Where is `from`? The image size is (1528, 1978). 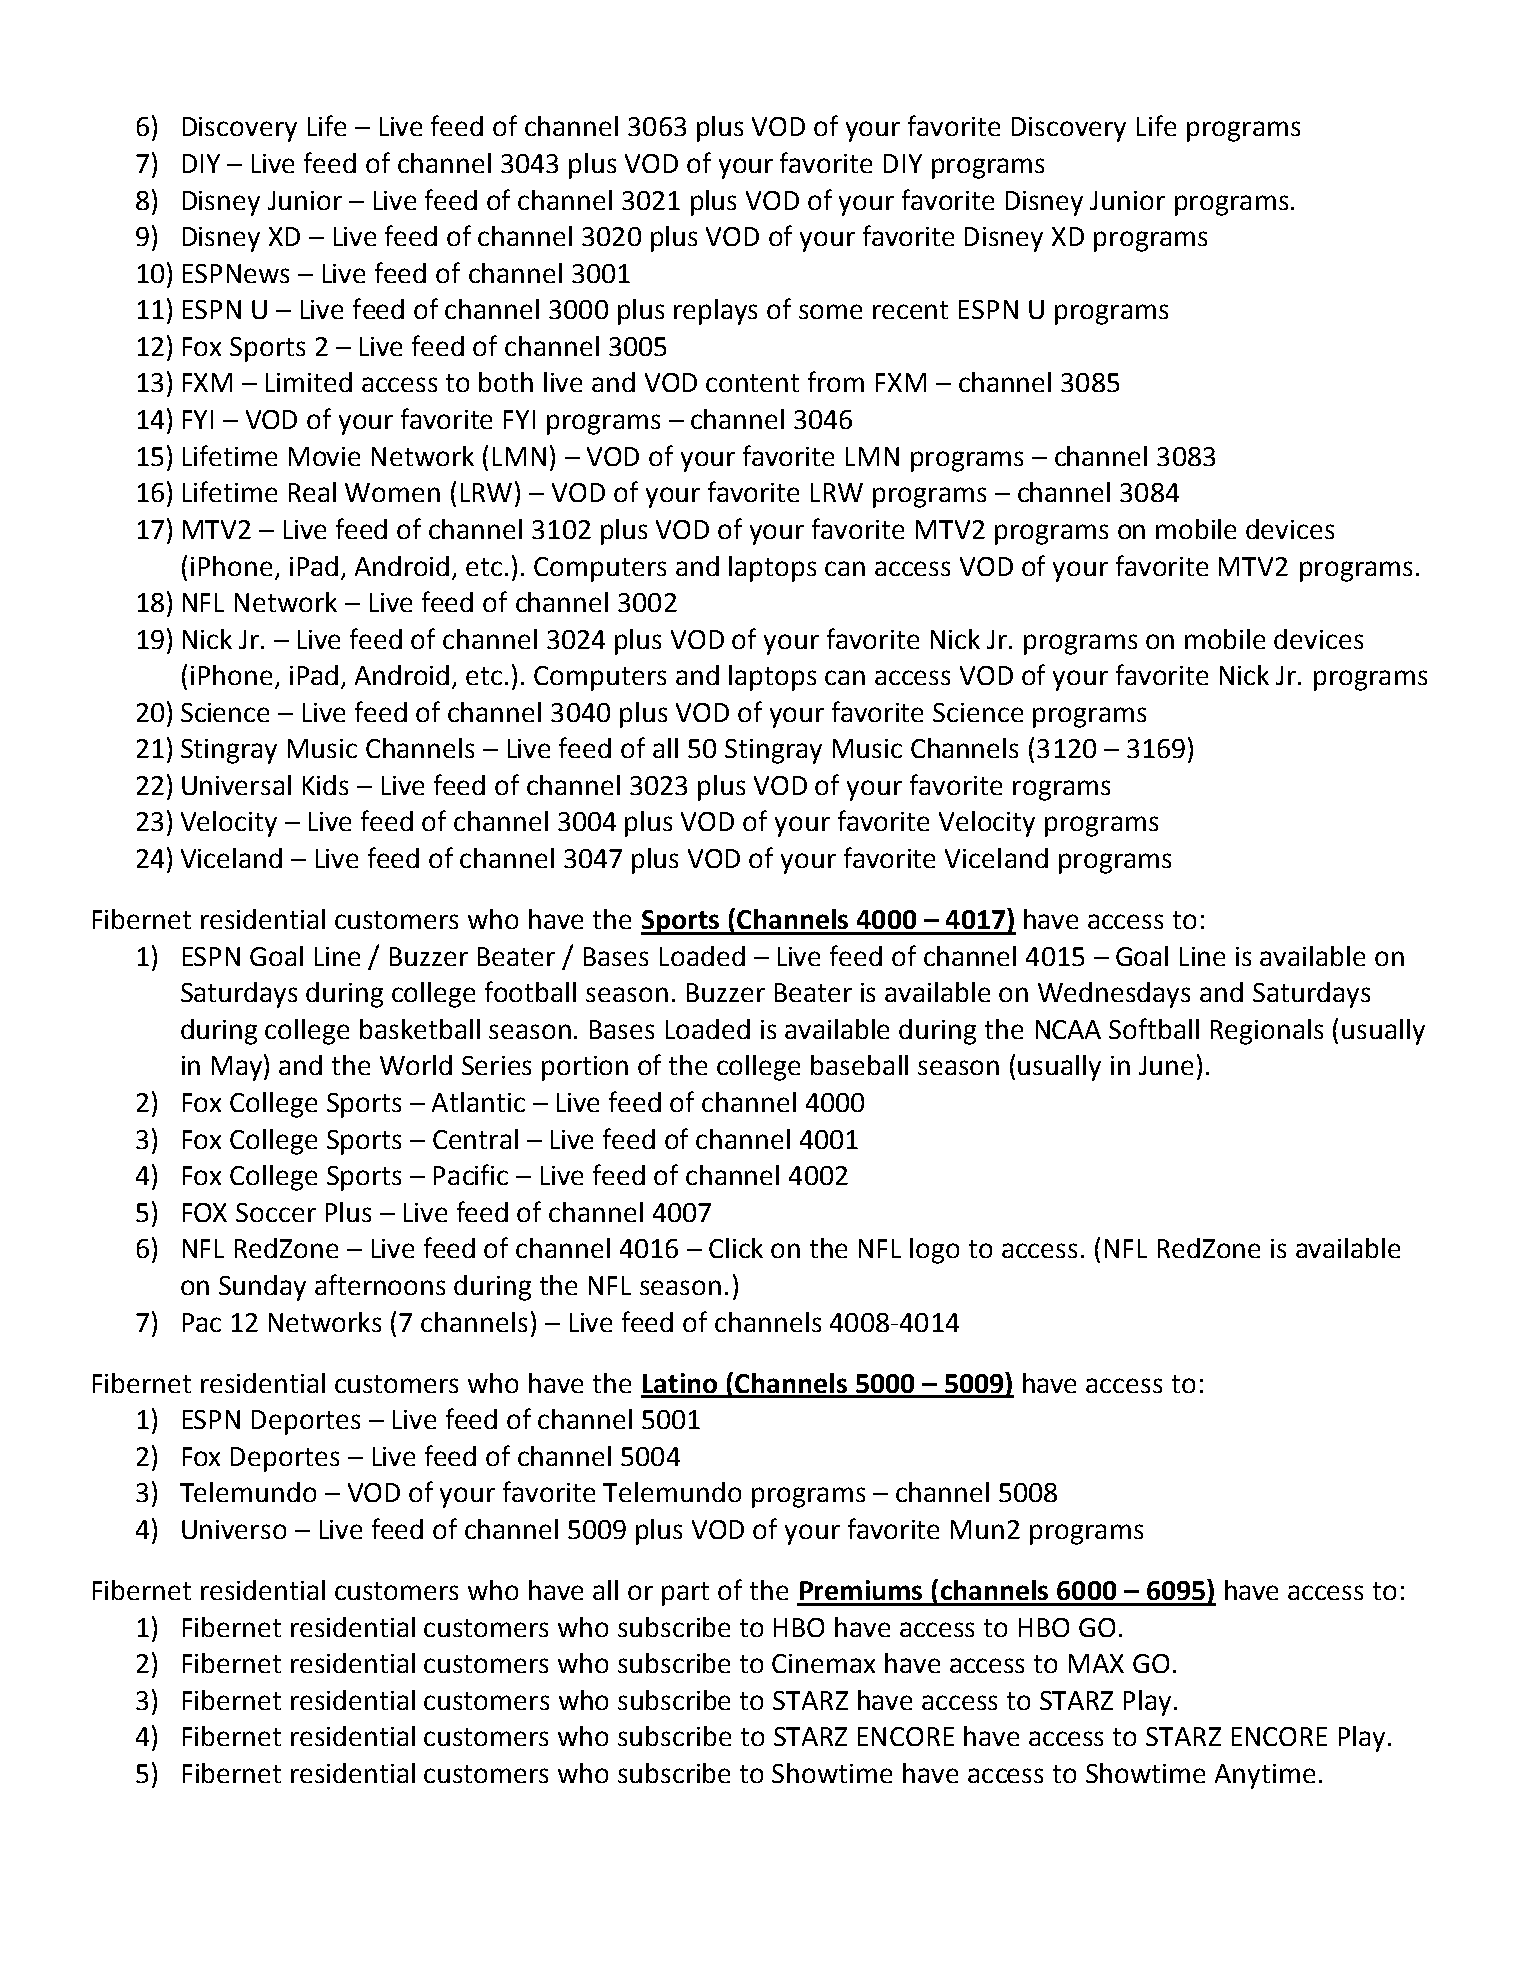
from is located at coordinates (836, 381).
